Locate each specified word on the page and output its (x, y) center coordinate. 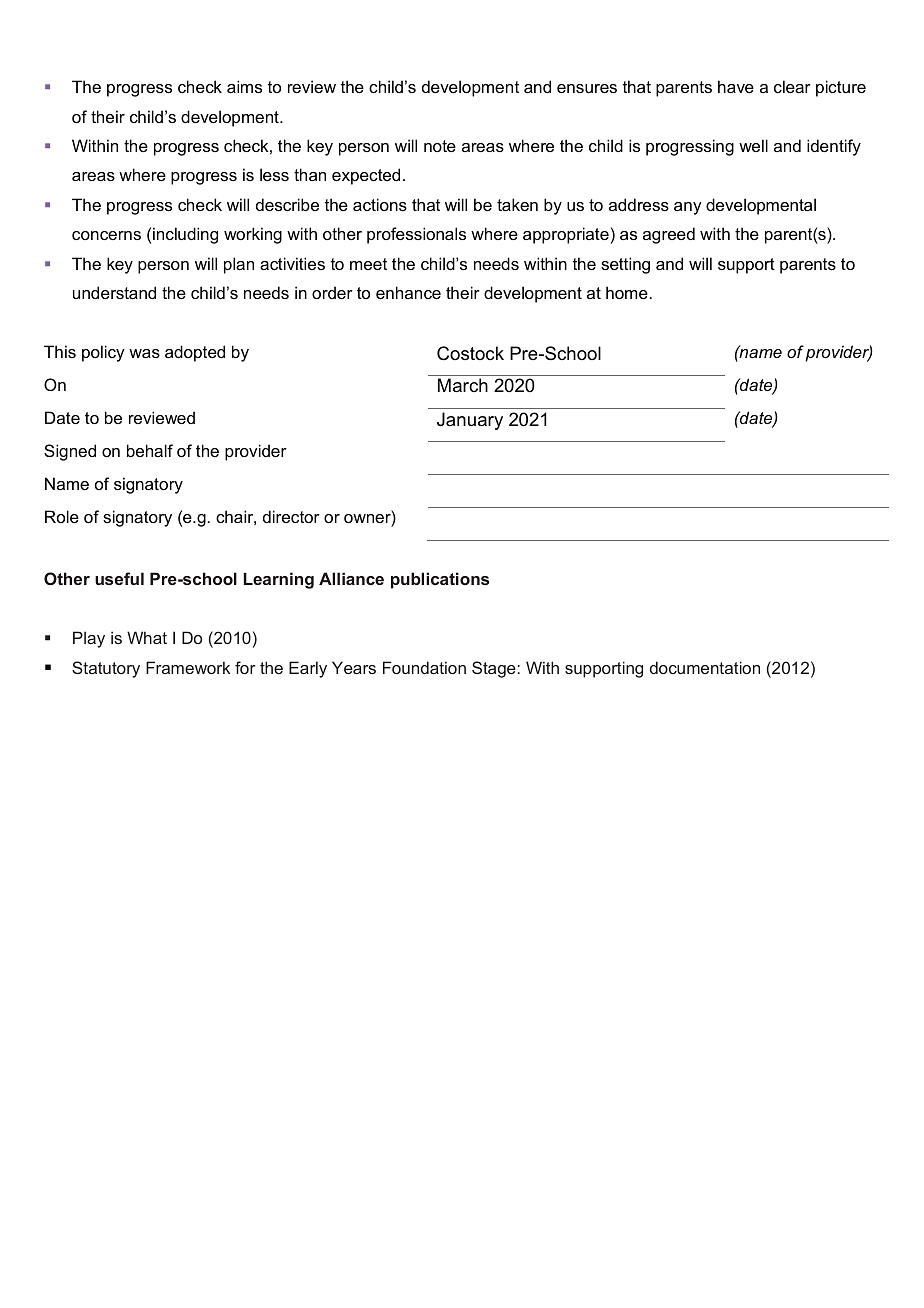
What (147, 637)
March (463, 385)
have (736, 86)
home (627, 292)
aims (244, 86)
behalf (150, 450)
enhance (408, 292)
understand (114, 292)
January (470, 421)
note (440, 146)
